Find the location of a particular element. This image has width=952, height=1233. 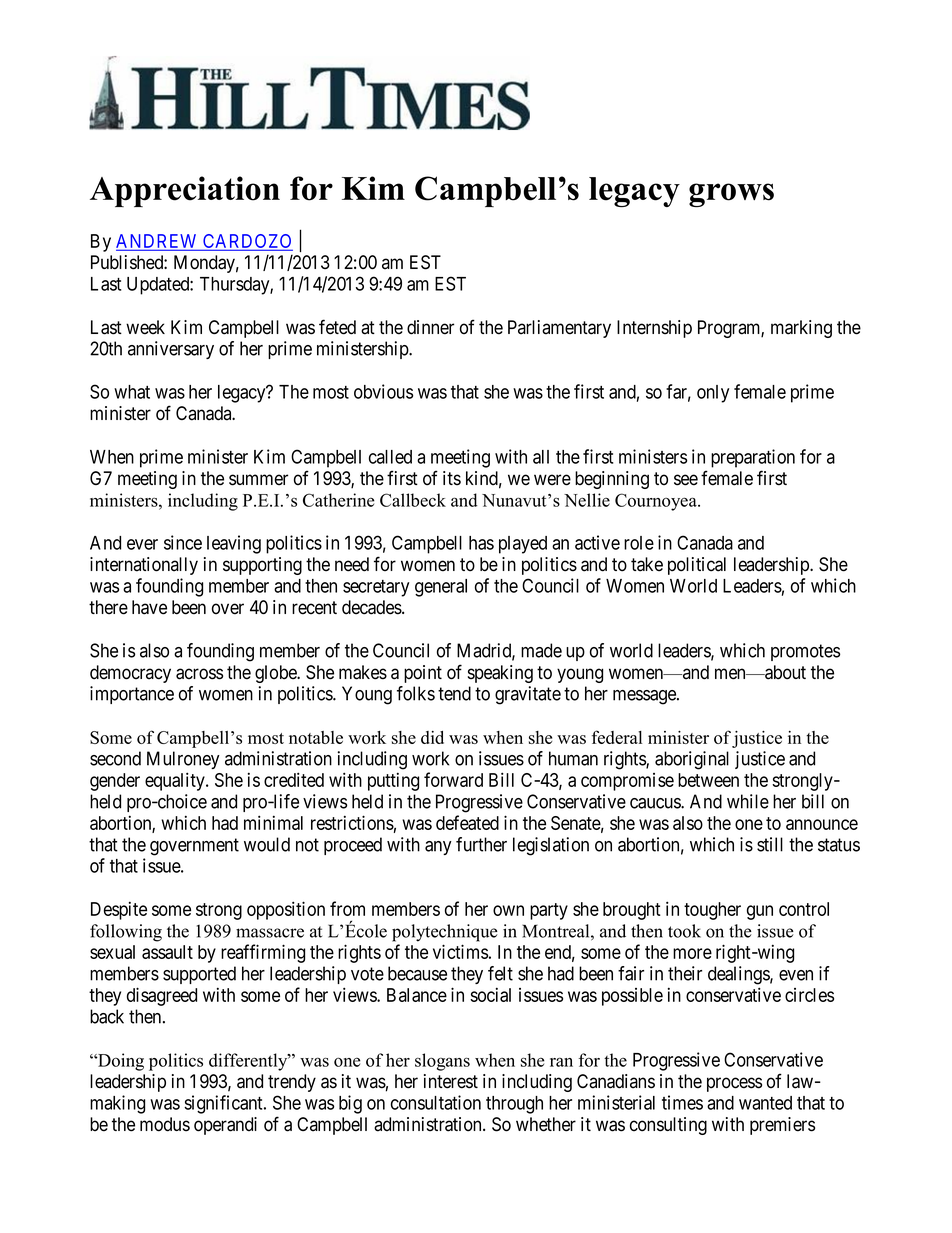

speaking is located at coordinates (500, 674).
